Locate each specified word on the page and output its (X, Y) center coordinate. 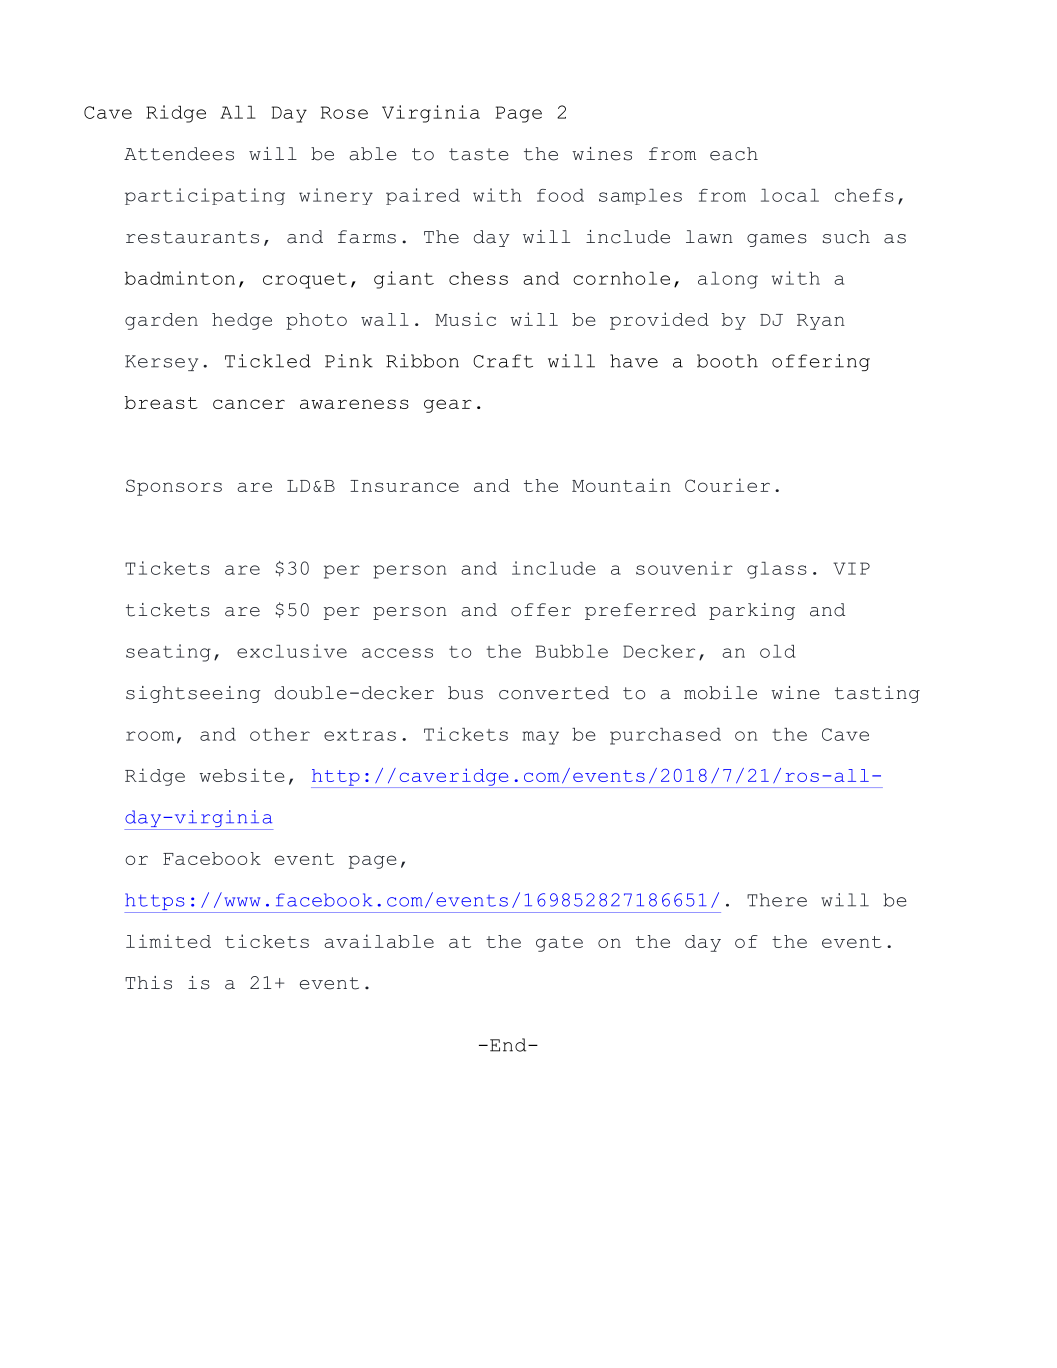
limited (168, 941)
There (777, 900)
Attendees (179, 154)
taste (479, 154)
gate (559, 944)
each (734, 154)
